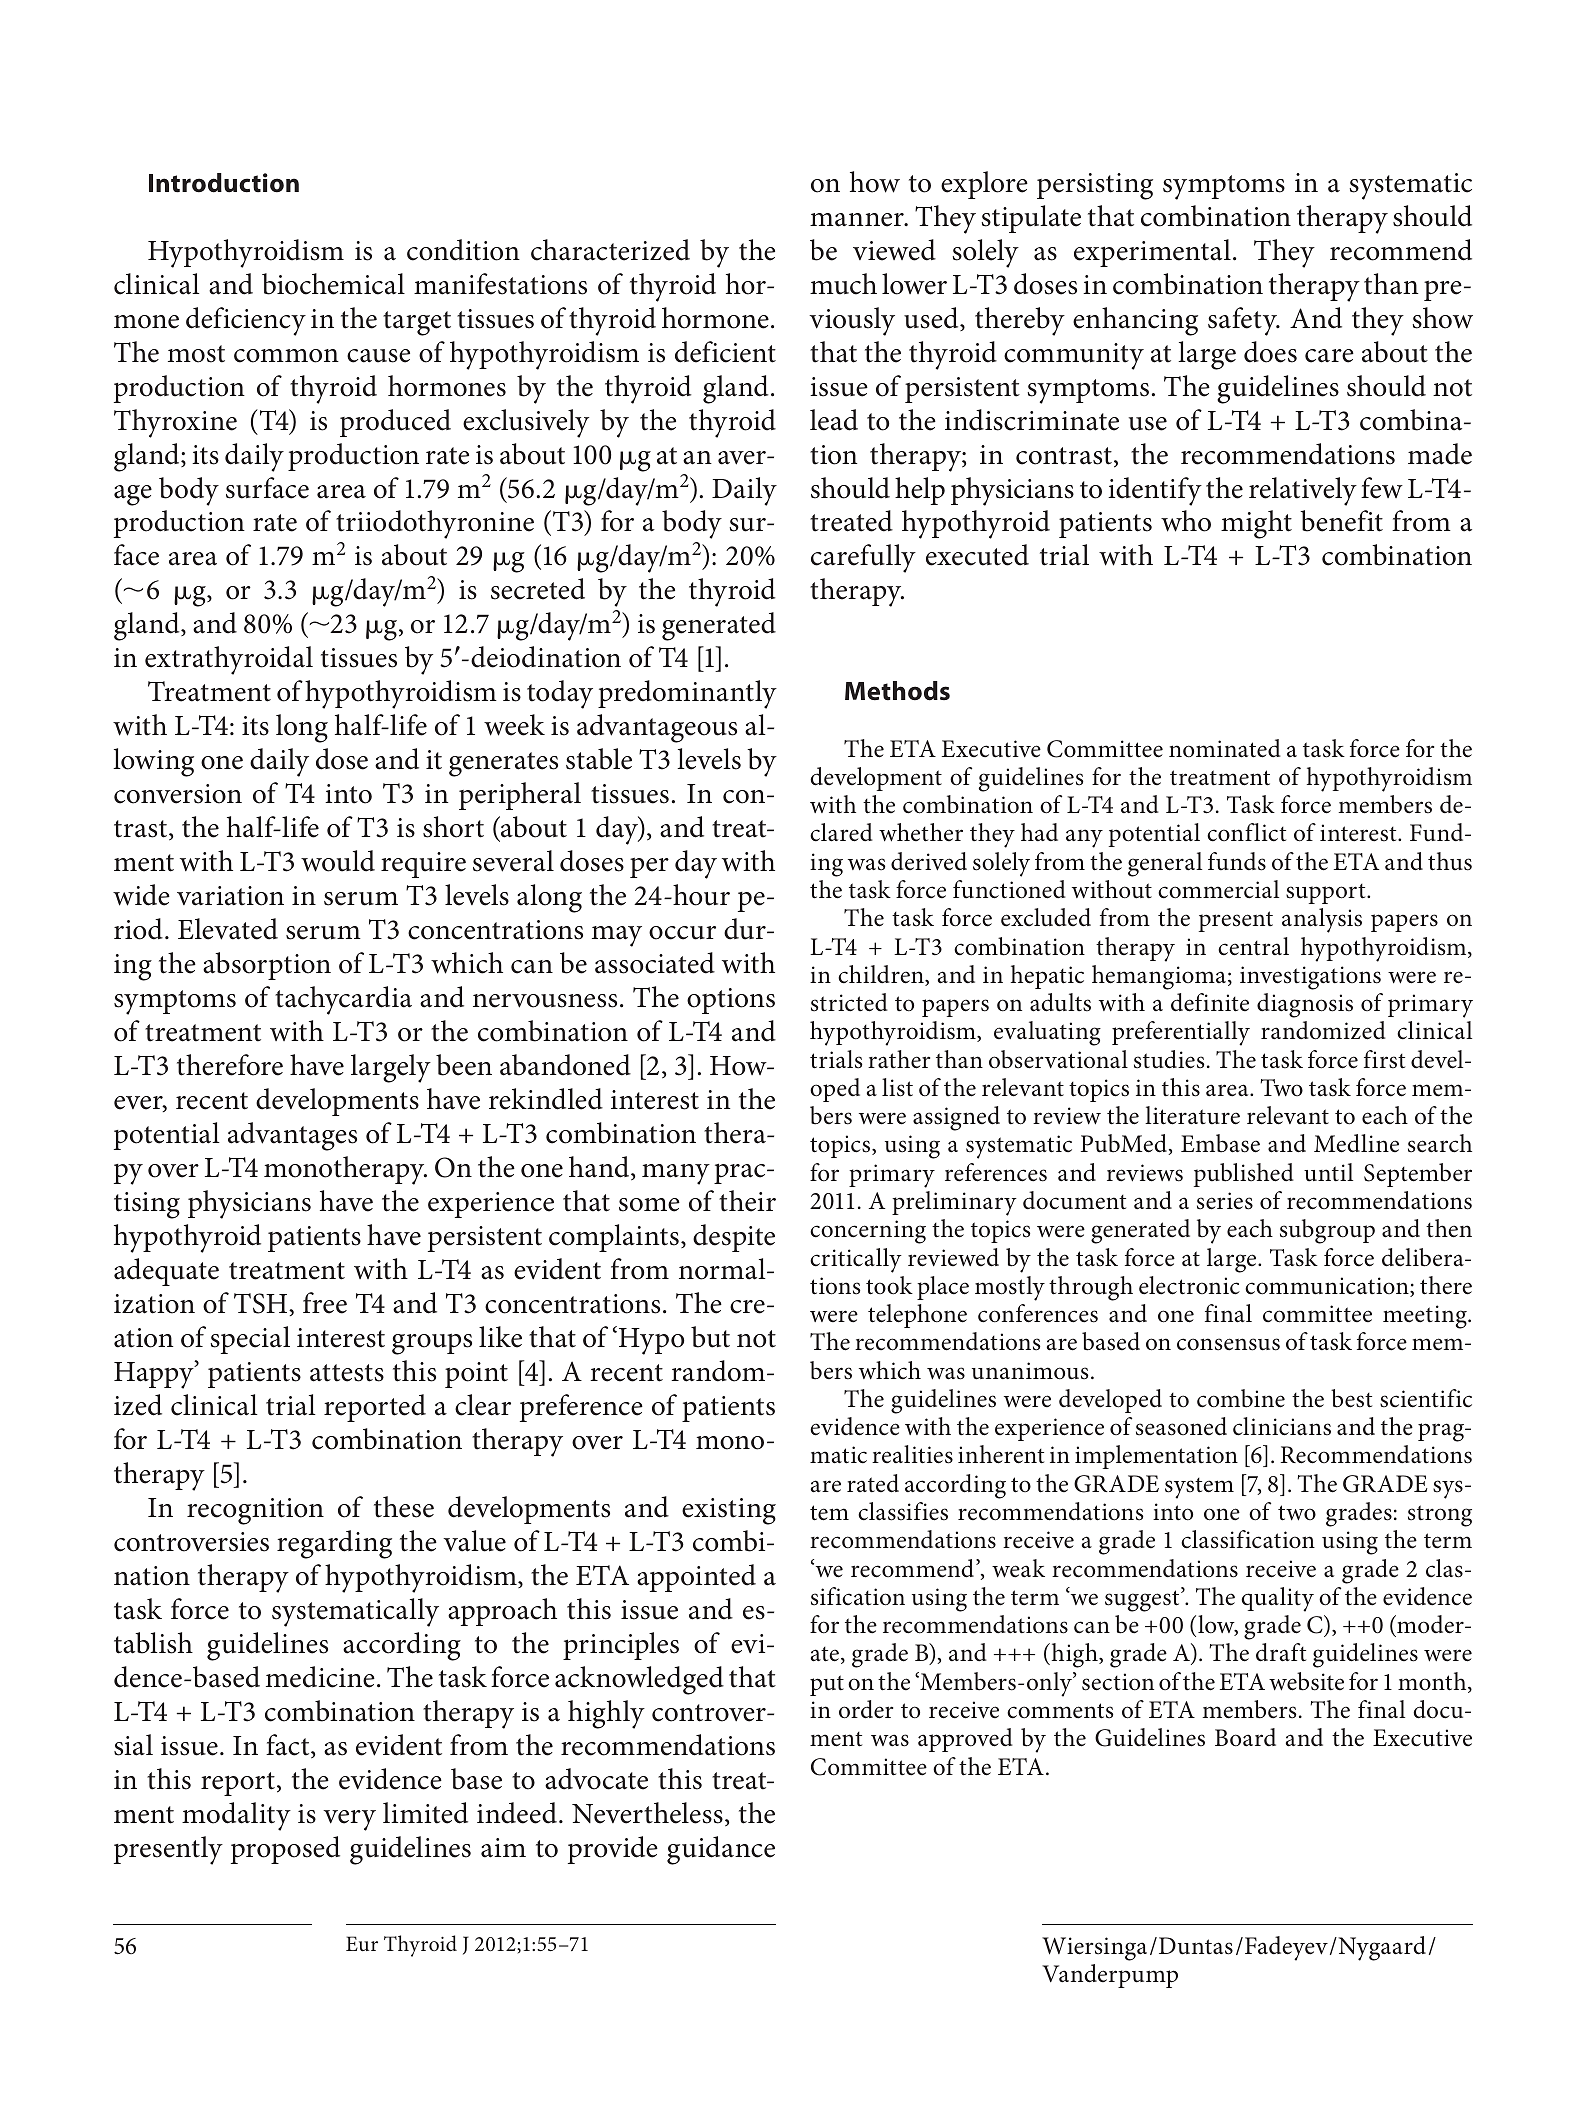 Image resolution: width=1586 pixels, height=2115 pixels. What do you see at coordinates (292, 1136) in the screenshot?
I see `advantages` at bounding box center [292, 1136].
